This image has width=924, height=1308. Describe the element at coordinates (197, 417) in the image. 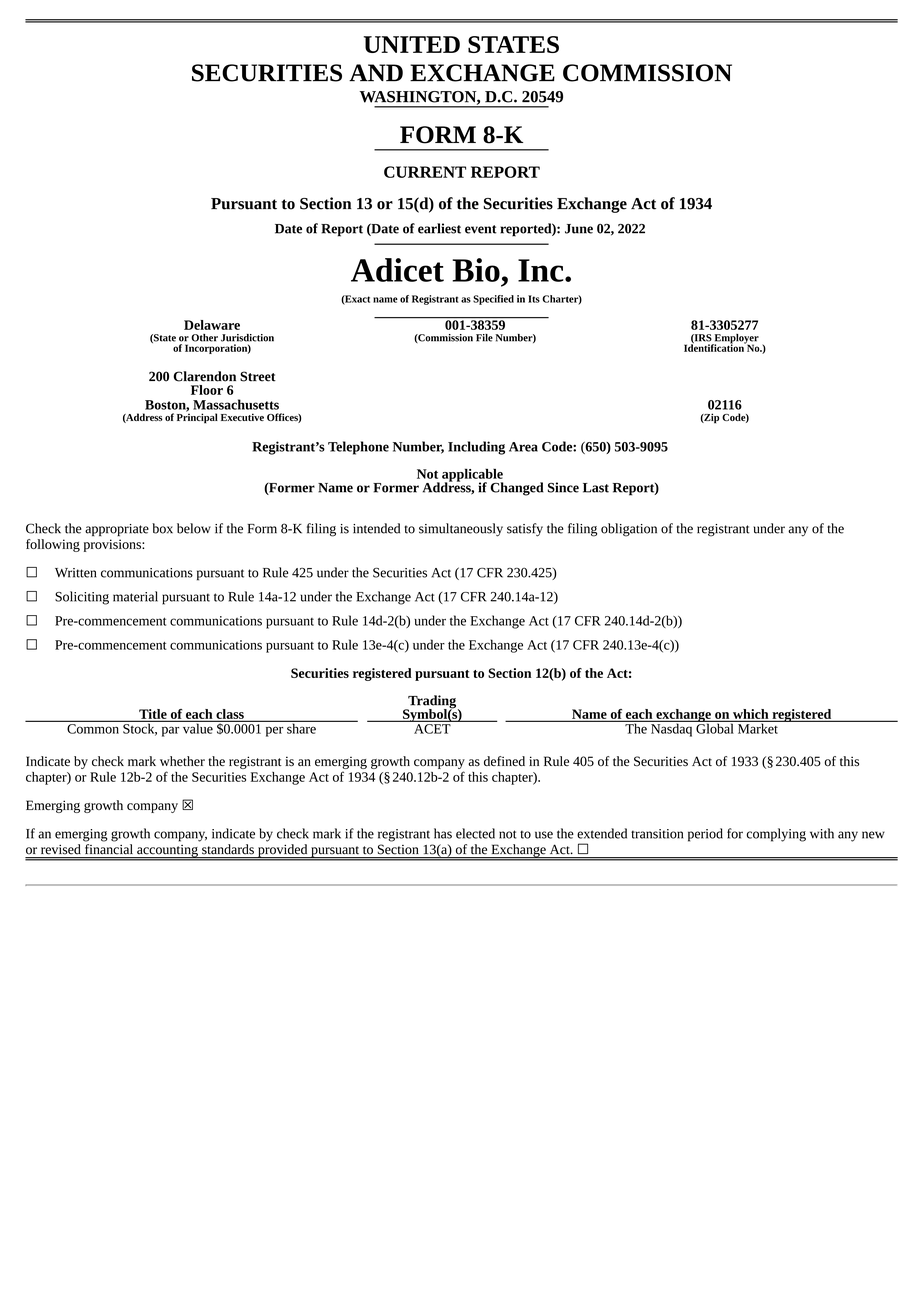

I see `Principal` at that location.
